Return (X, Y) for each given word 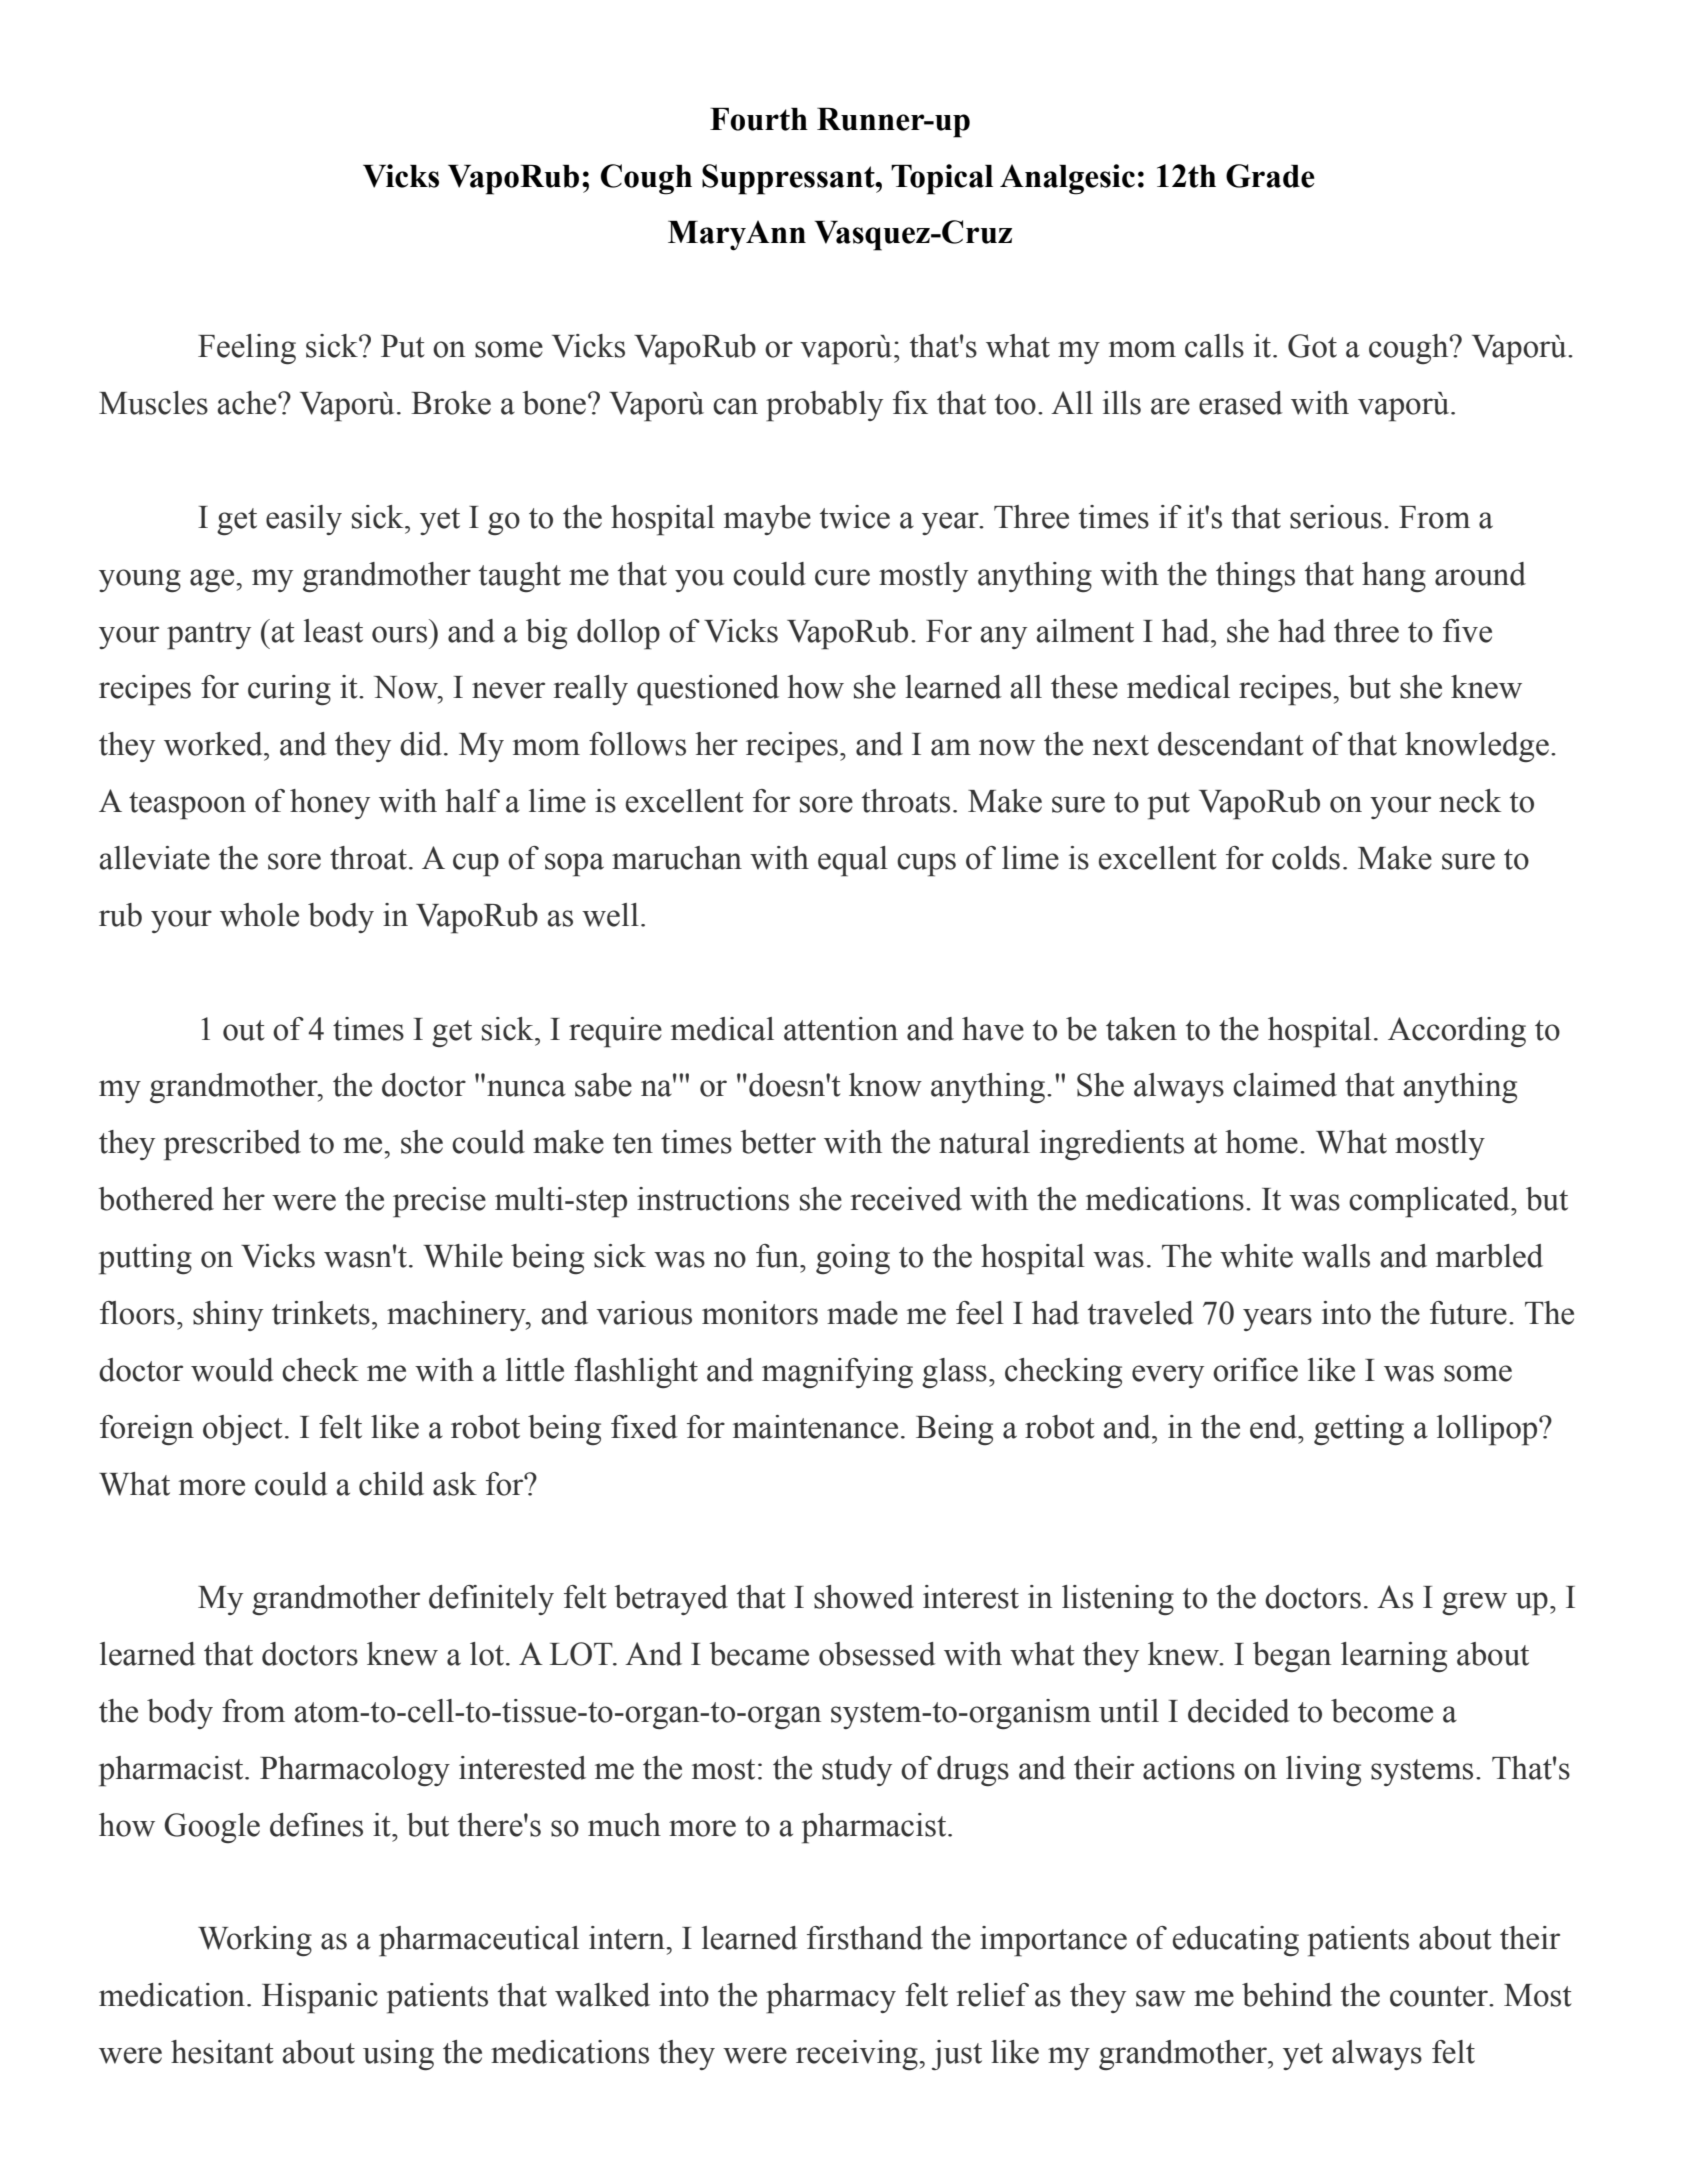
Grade (1270, 176)
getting (1359, 1430)
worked (214, 744)
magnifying (837, 1373)
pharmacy (831, 1998)
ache (248, 403)
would (232, 1370)
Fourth (759, 119)
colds (1306, 858)
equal (853, 861)
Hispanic (320, 1998)
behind (1287, 1995)
